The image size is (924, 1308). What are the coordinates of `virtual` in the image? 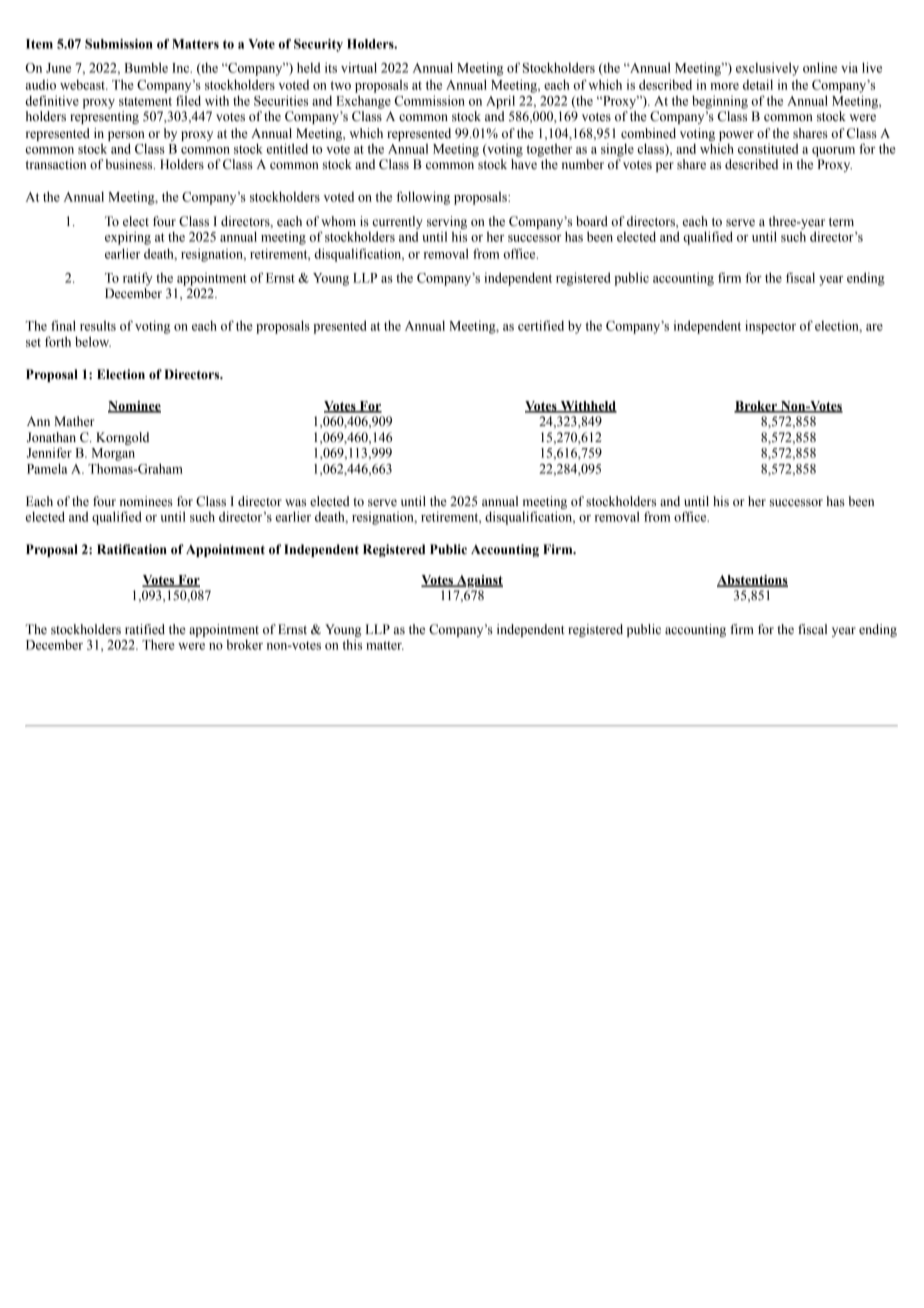 It's located at (359, 67).
